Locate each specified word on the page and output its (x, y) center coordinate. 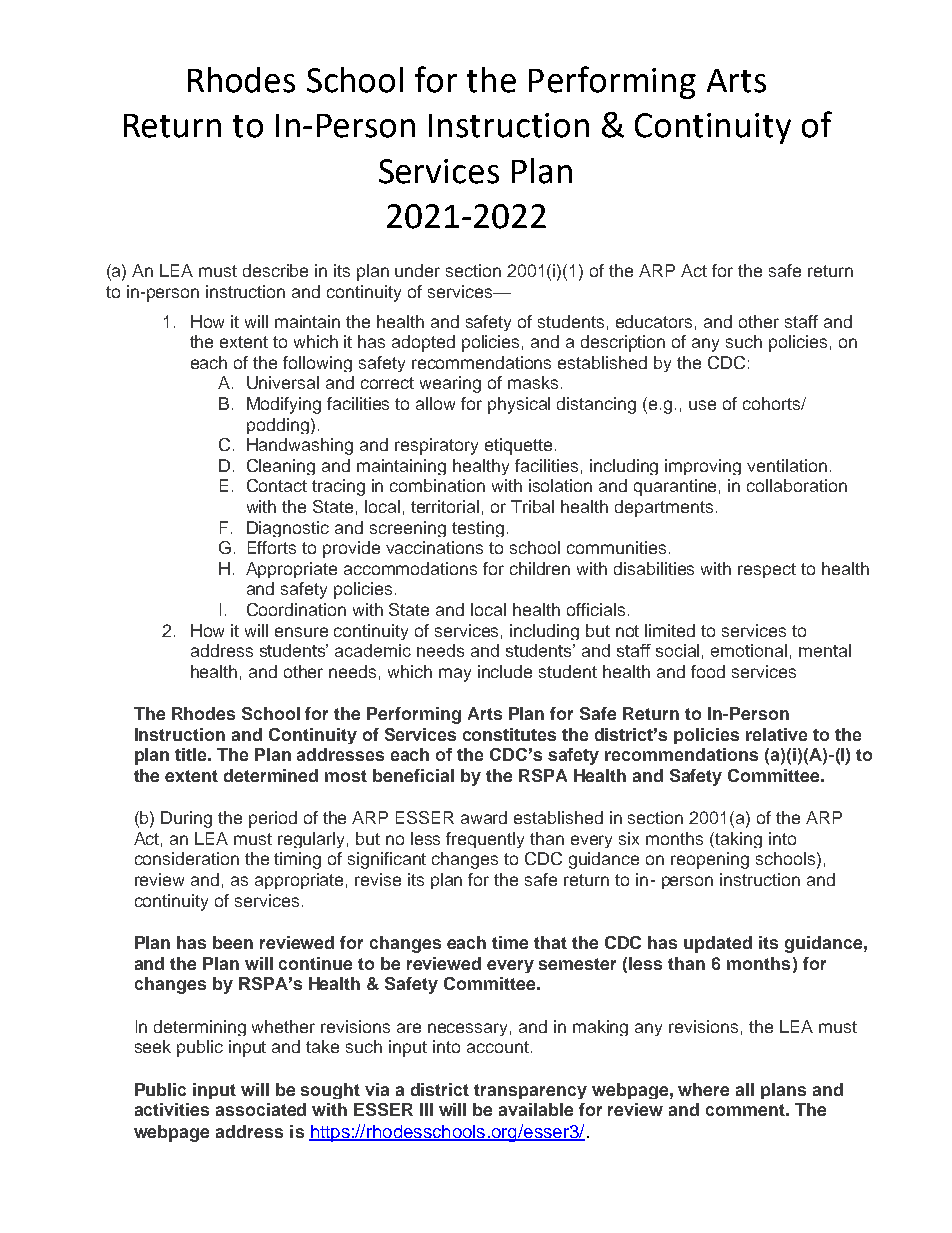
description (623, 343)
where (703, 1089)
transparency (530, 1091)
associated (261, 1109)
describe (275, 270)
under (417, 270)
